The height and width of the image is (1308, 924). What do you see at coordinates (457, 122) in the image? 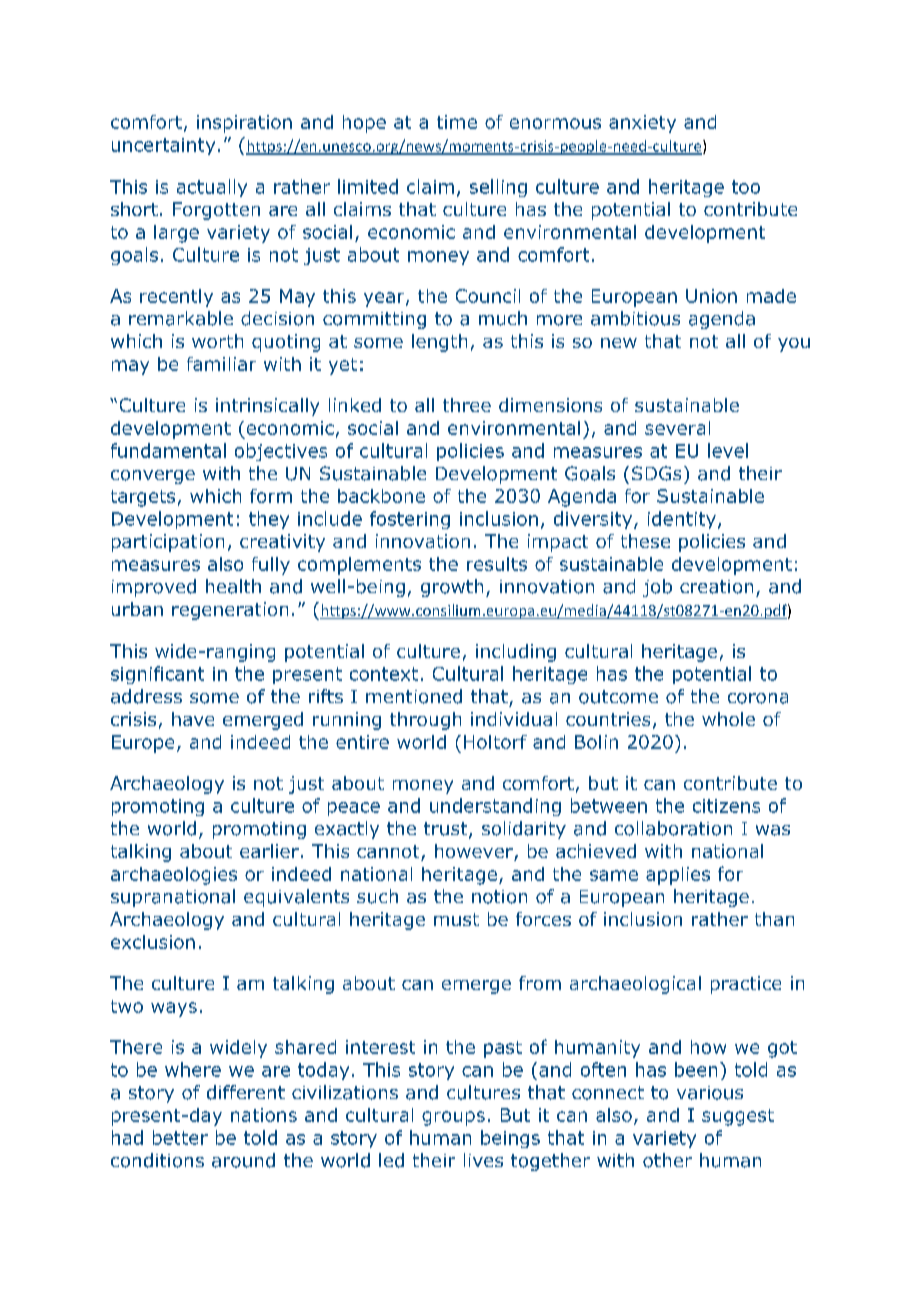
I see `time` at bounding box center [457, 122].
